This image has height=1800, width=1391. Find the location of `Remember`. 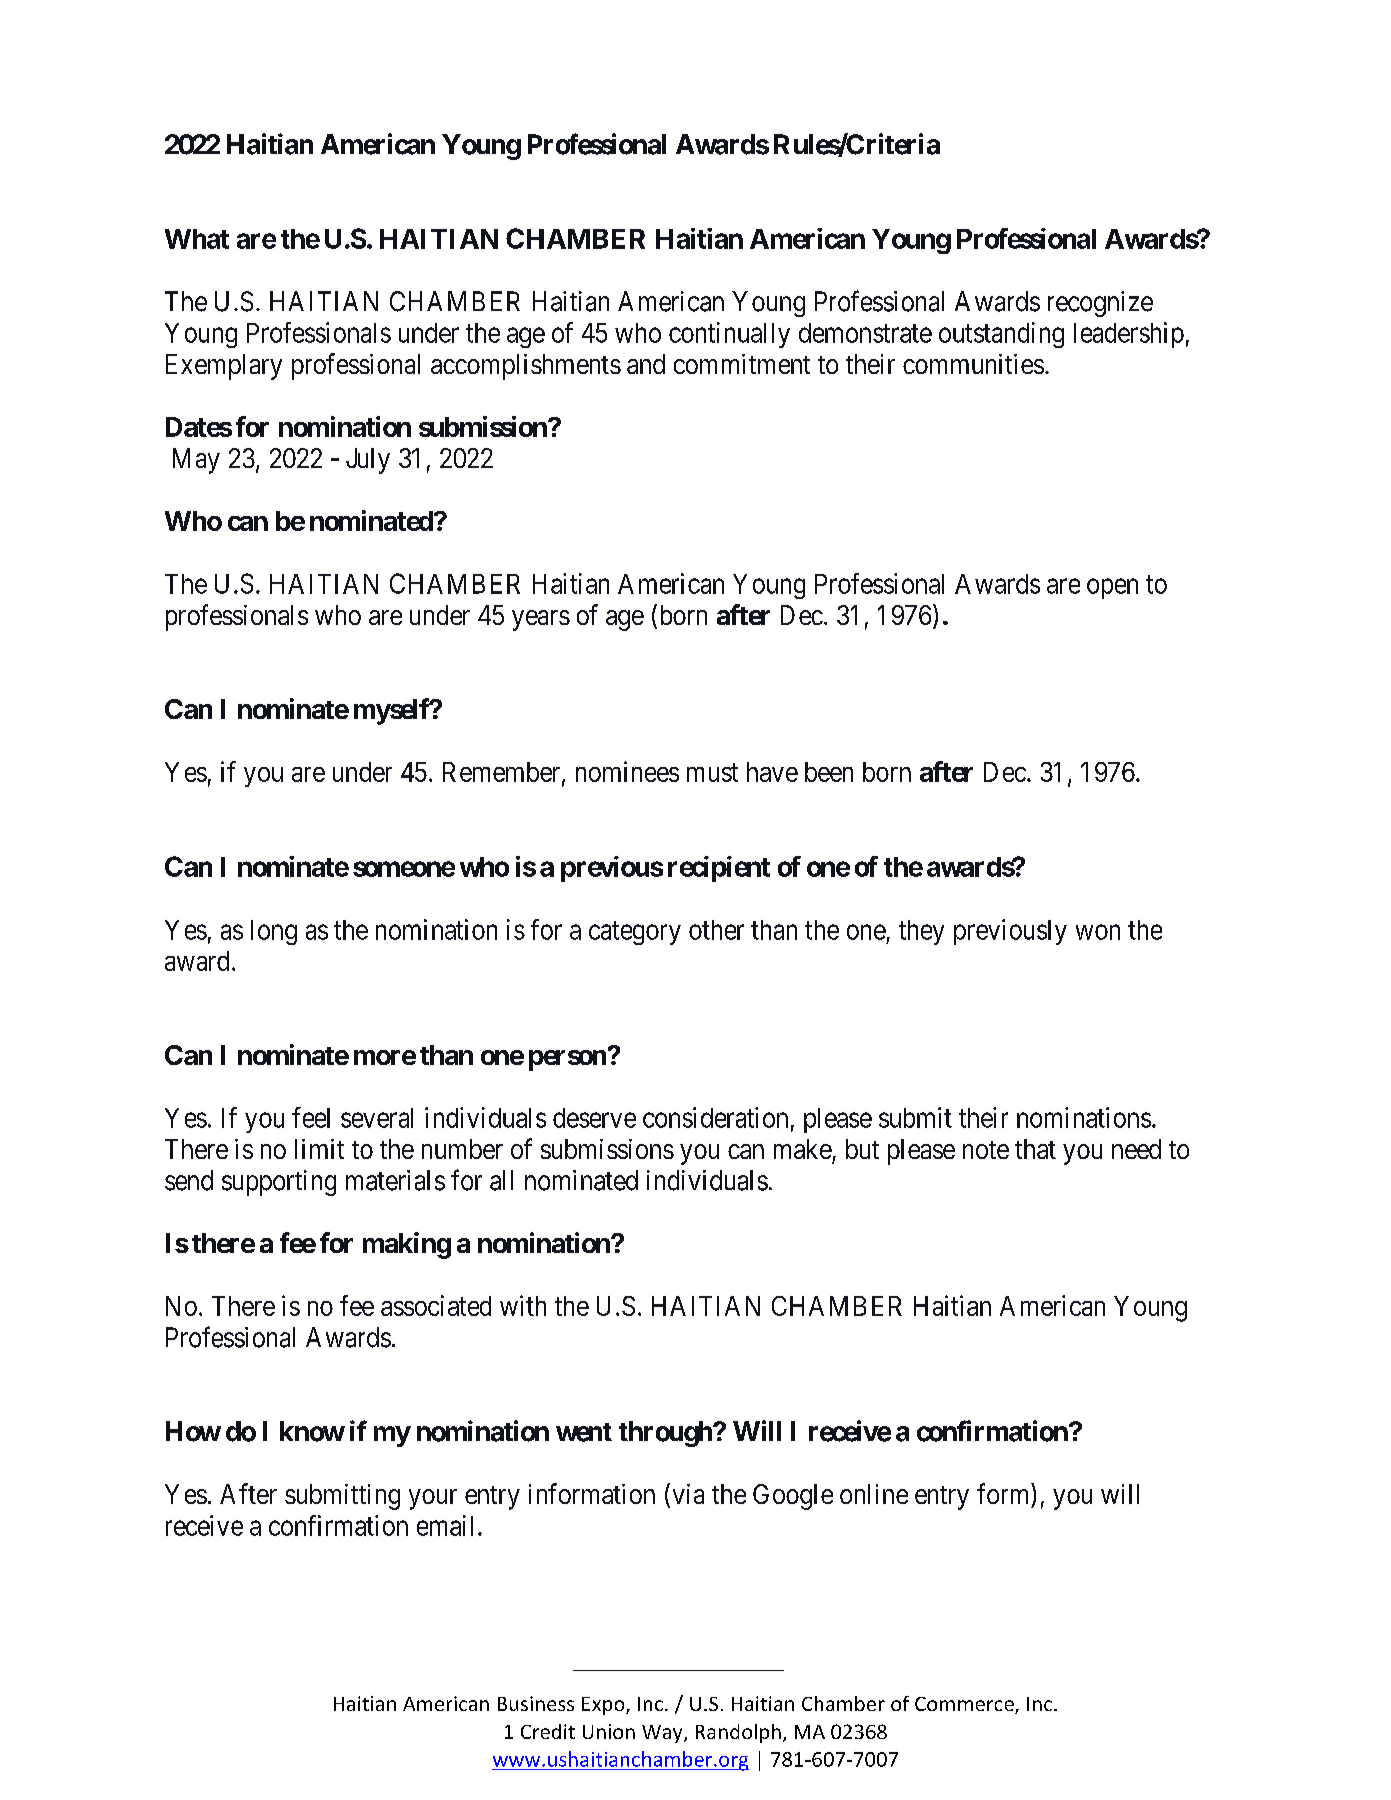

Remember is located at coordinates (503, 773).
